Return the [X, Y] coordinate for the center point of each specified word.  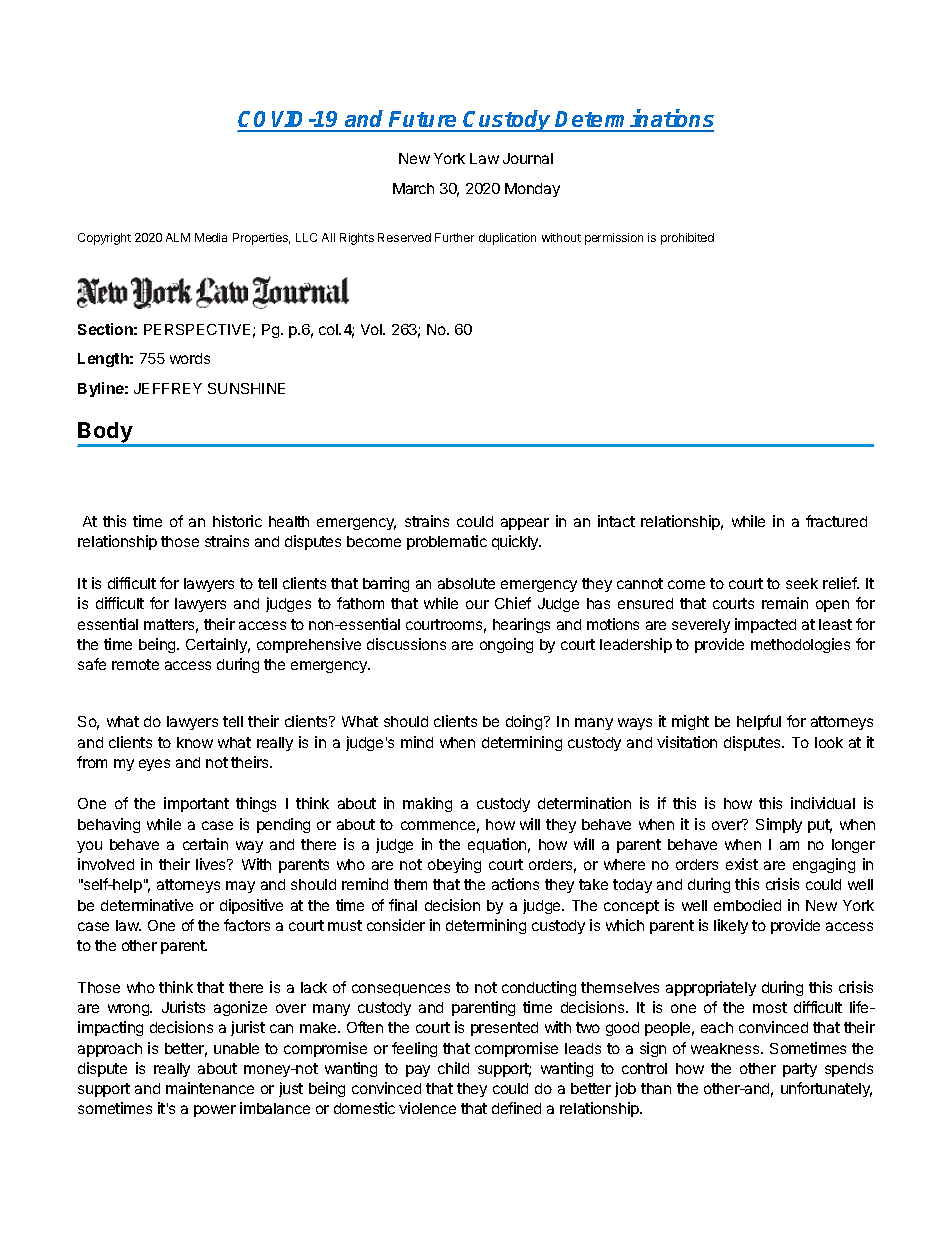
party [800, 1070]
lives [212, 864]
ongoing [506, 645]
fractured [836, 521]
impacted [765, 625]
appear [525, 524]
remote [135, 664]
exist [742, 864]
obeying [454, 865]
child [453, 1068]
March [413, 188]
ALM [178, 237]
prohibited [687, 239]
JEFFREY [168, 388]
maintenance [210, 1088]
